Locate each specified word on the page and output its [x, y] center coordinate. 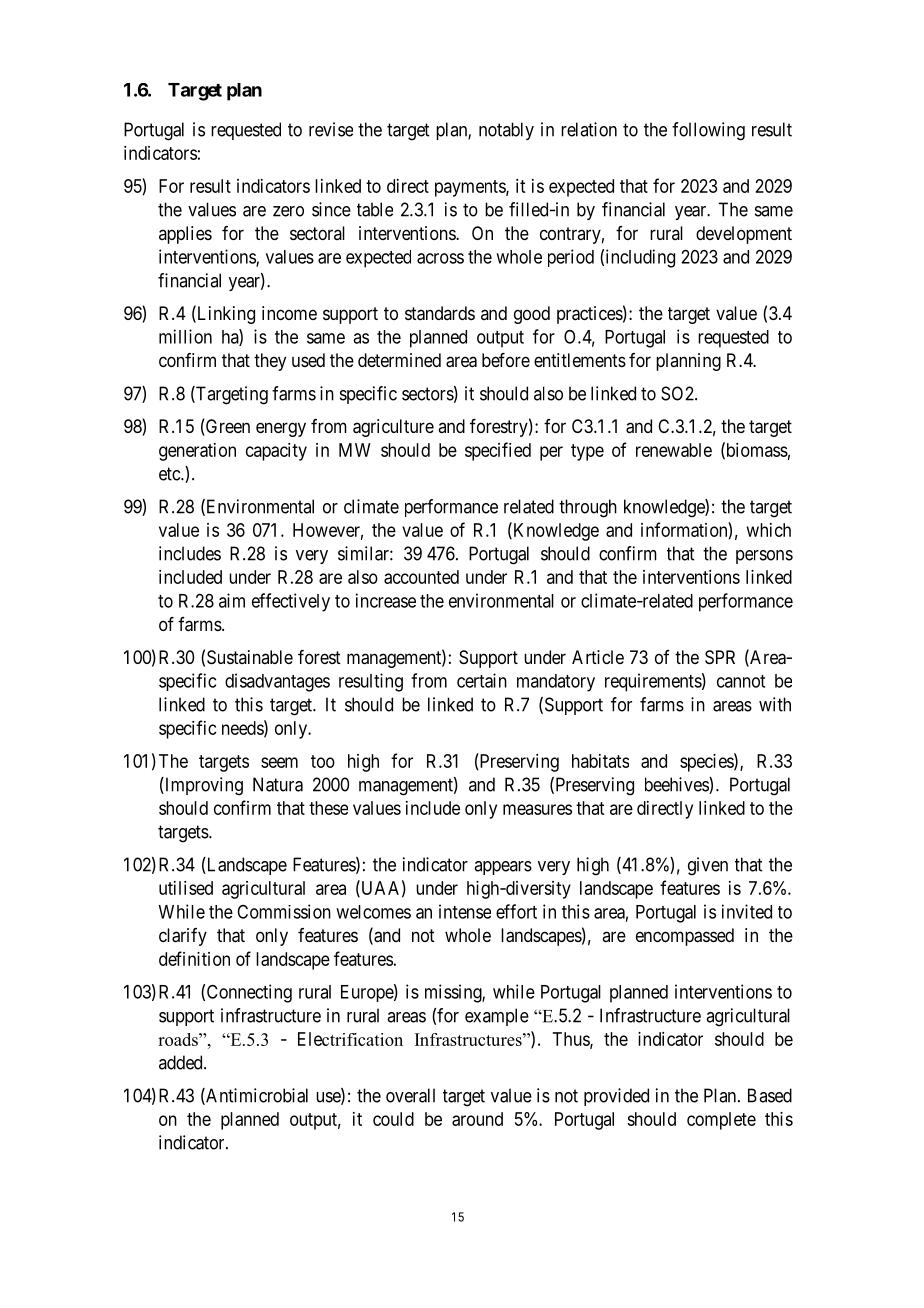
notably [506, 131]
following [708, 131]
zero [288, 211]
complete [721, 1121]
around [477, 1119]
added [182, 1062]
